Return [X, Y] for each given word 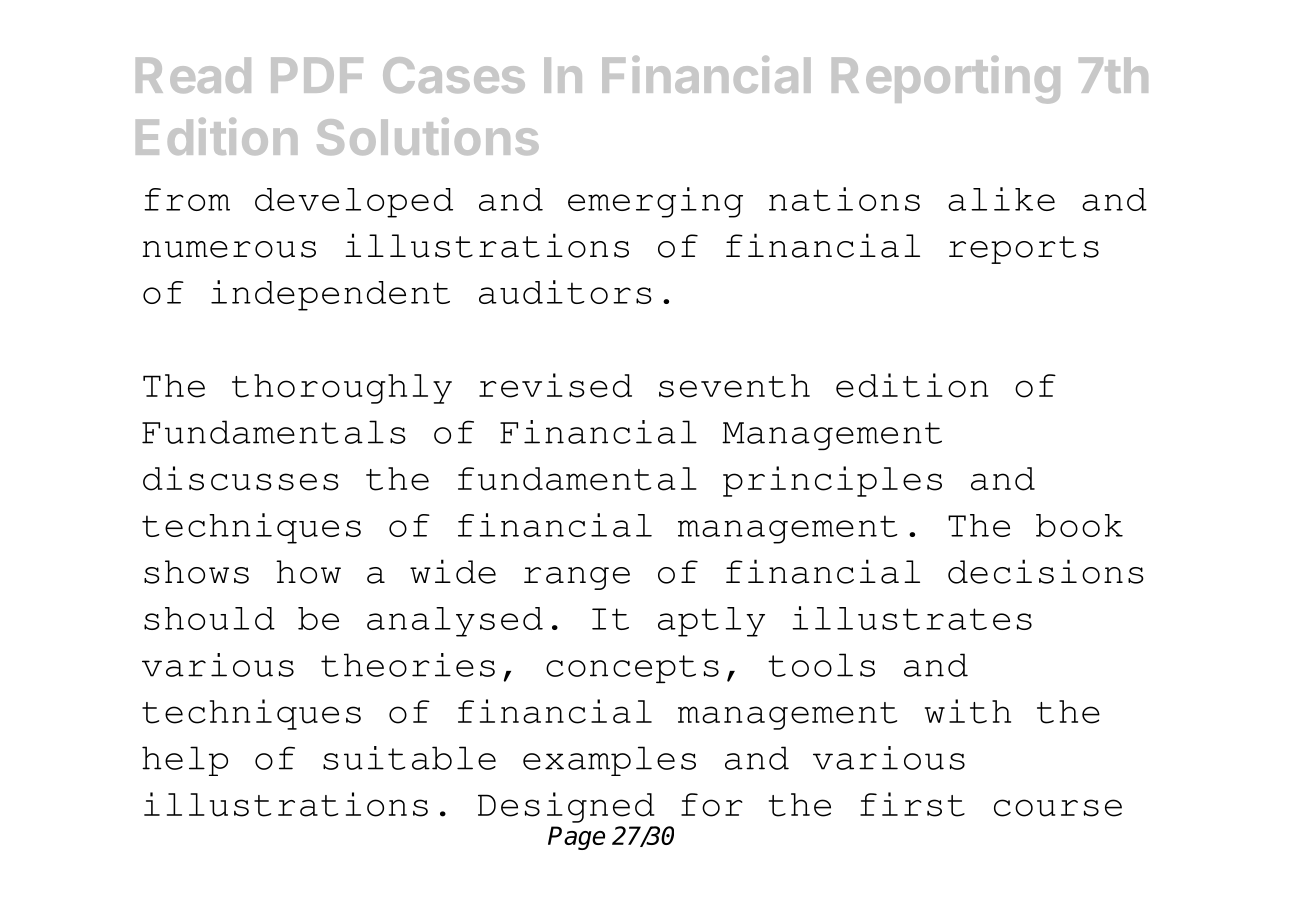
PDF [317, 75]
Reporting [946, 80]
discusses [241, 478]
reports [1024, 250]
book [1079, 525]
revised [555, 385]
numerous [229, 249]
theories [408, 665]
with [968, 711]
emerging [655, 202]
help [185, 761]
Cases [454, 75]
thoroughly [342, 389]
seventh [734, 386]
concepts [632, 669]
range [577, 578]
